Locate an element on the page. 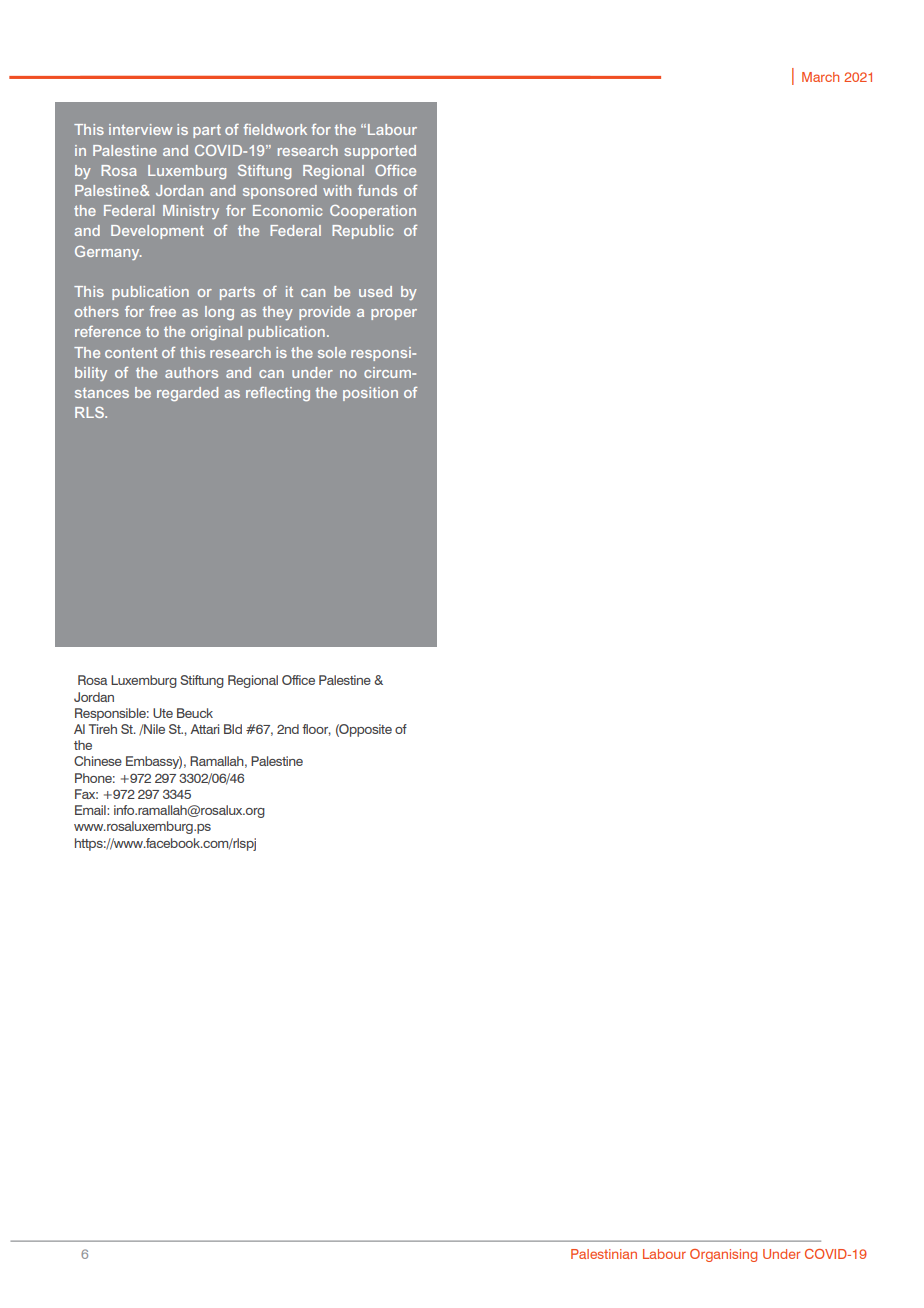 This image has height=1308, width=924. floor is located at coordinates (316, 730).
